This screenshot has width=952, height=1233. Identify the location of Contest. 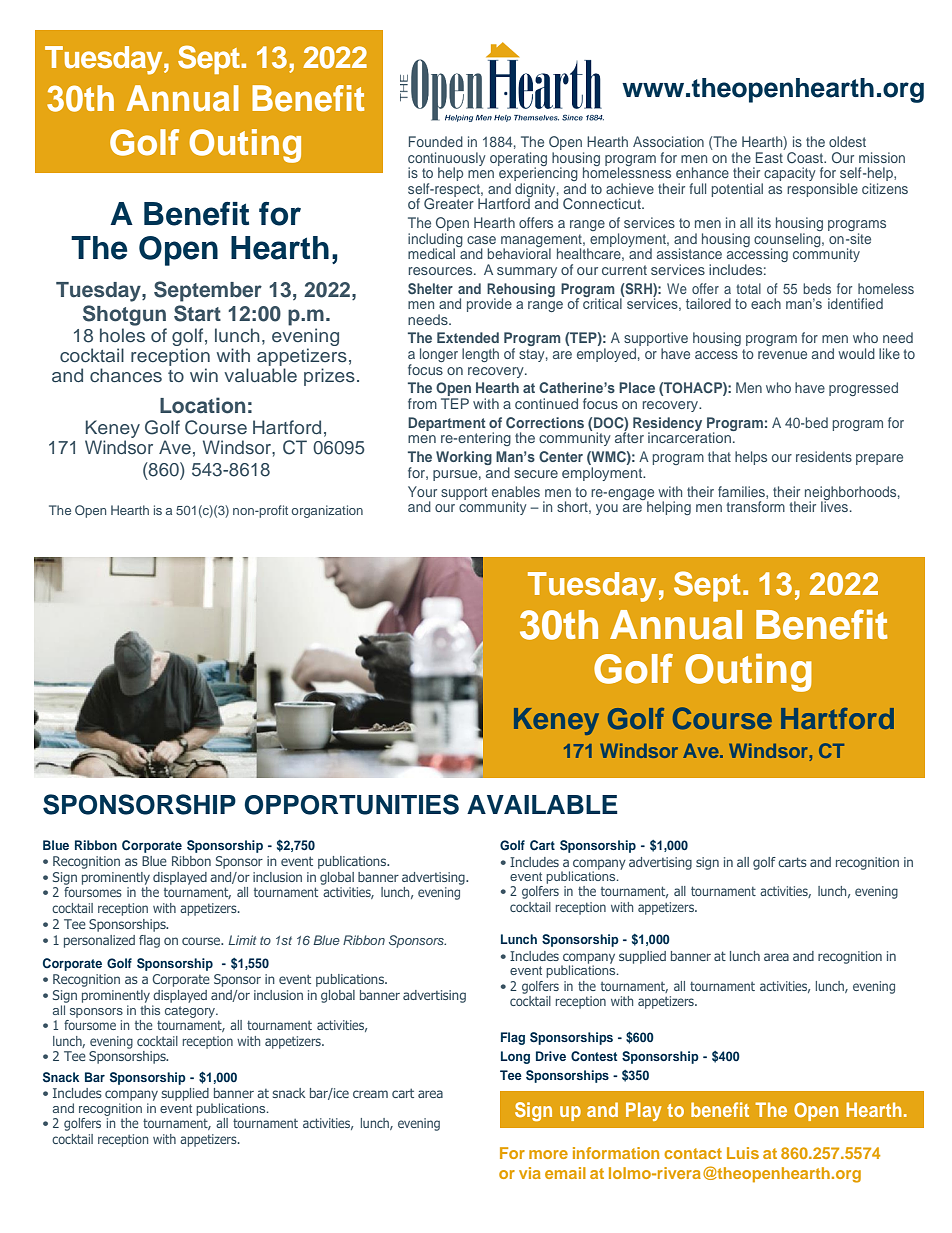
(594, 1056).
